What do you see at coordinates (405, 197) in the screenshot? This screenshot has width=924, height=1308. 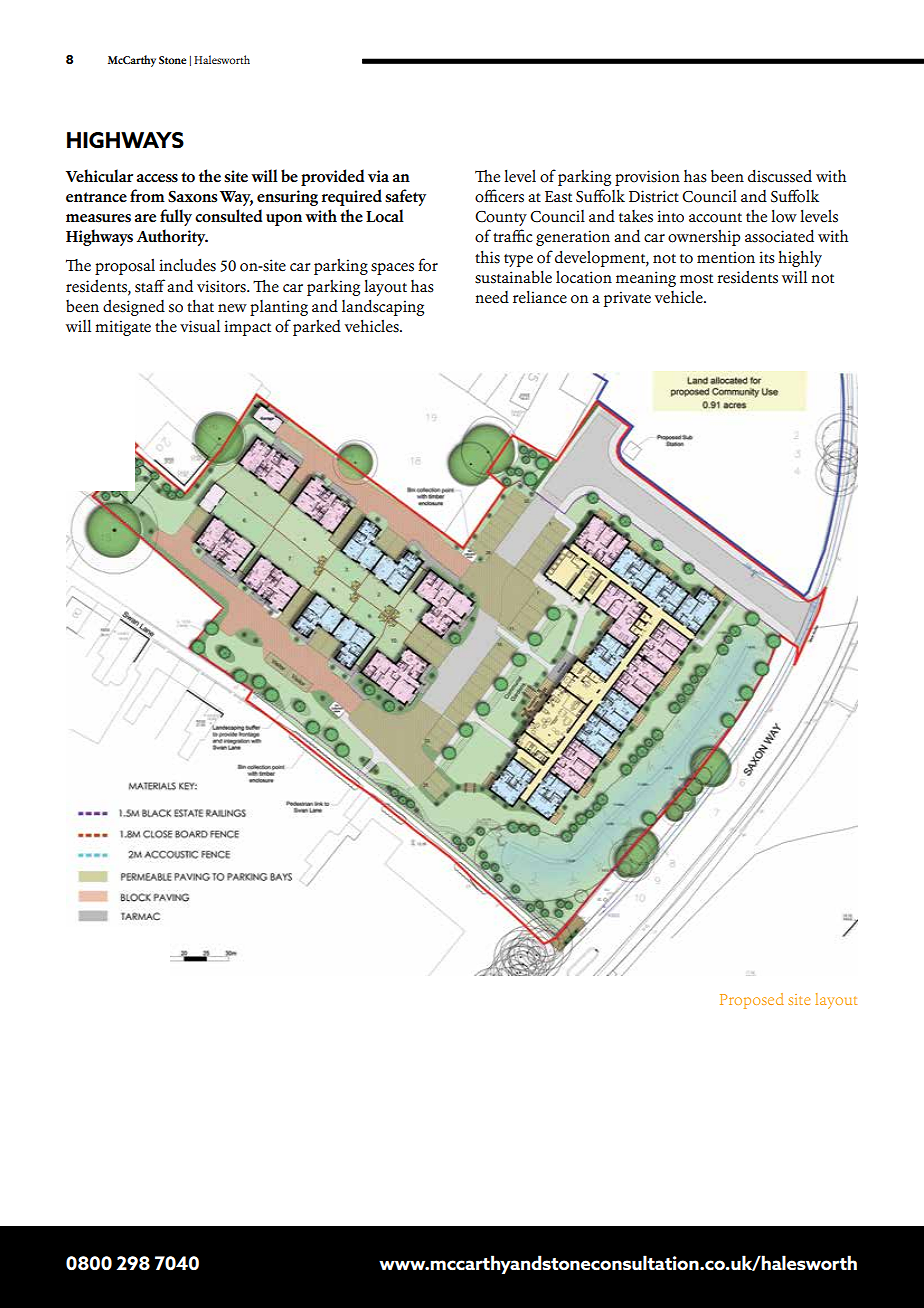 I see `safety` at bounding box center [405, 197].
